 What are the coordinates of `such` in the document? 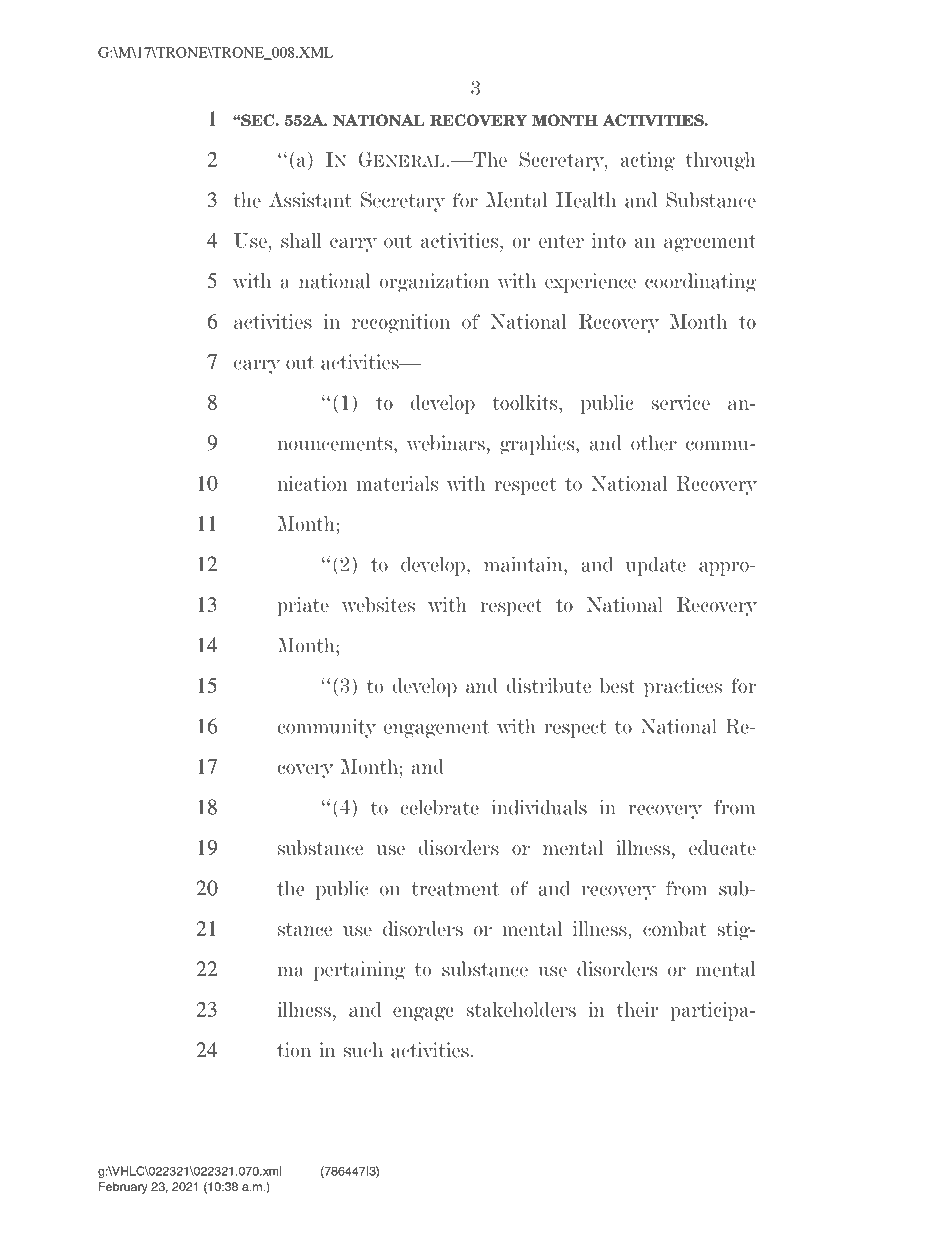 It's located at (363, 1050).
